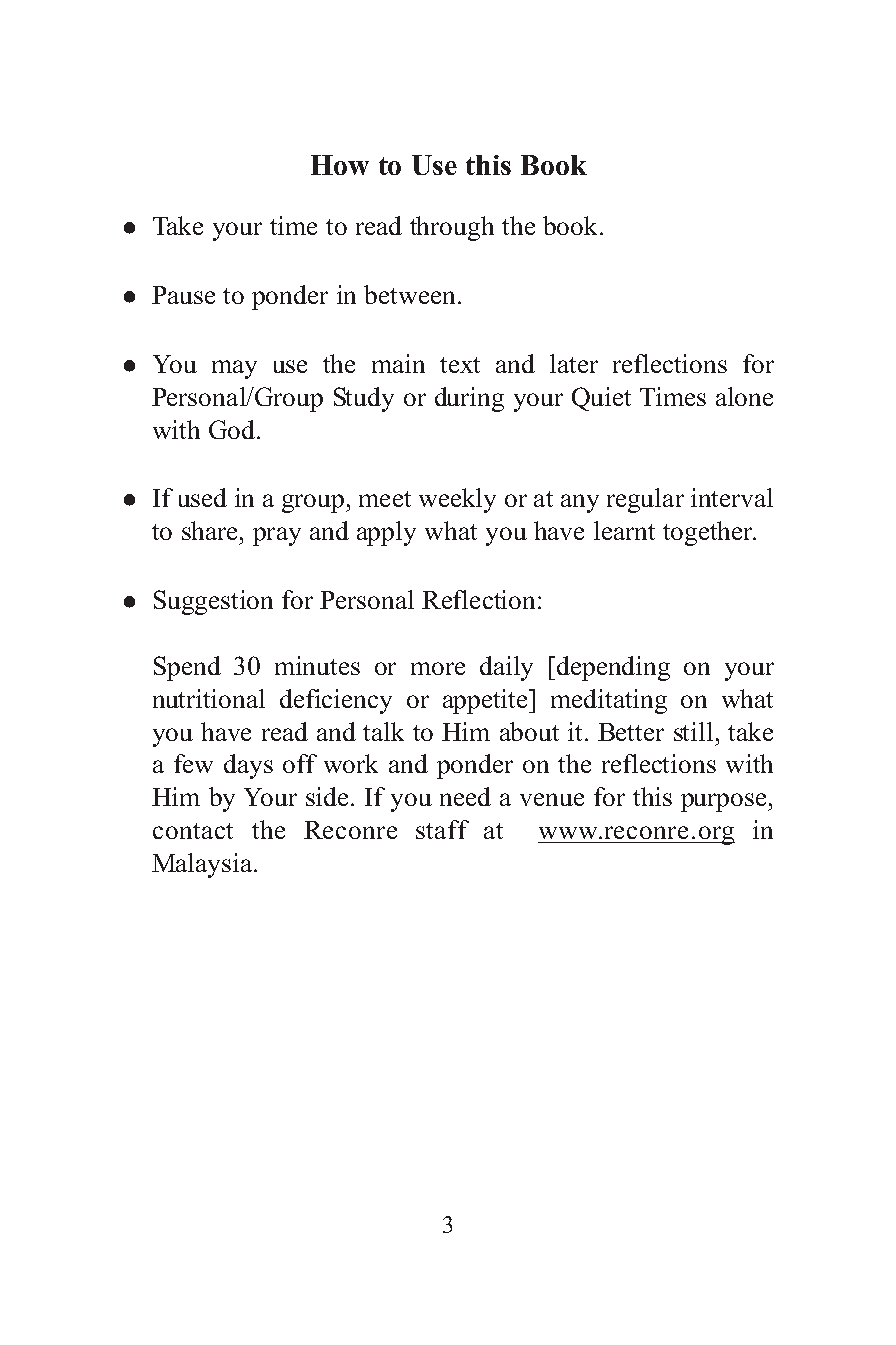 The height and width of the document is (1345, 896). What do you see at coordinates (574, 363) in the document?
I see `later` at bounding box center [574, 363].
